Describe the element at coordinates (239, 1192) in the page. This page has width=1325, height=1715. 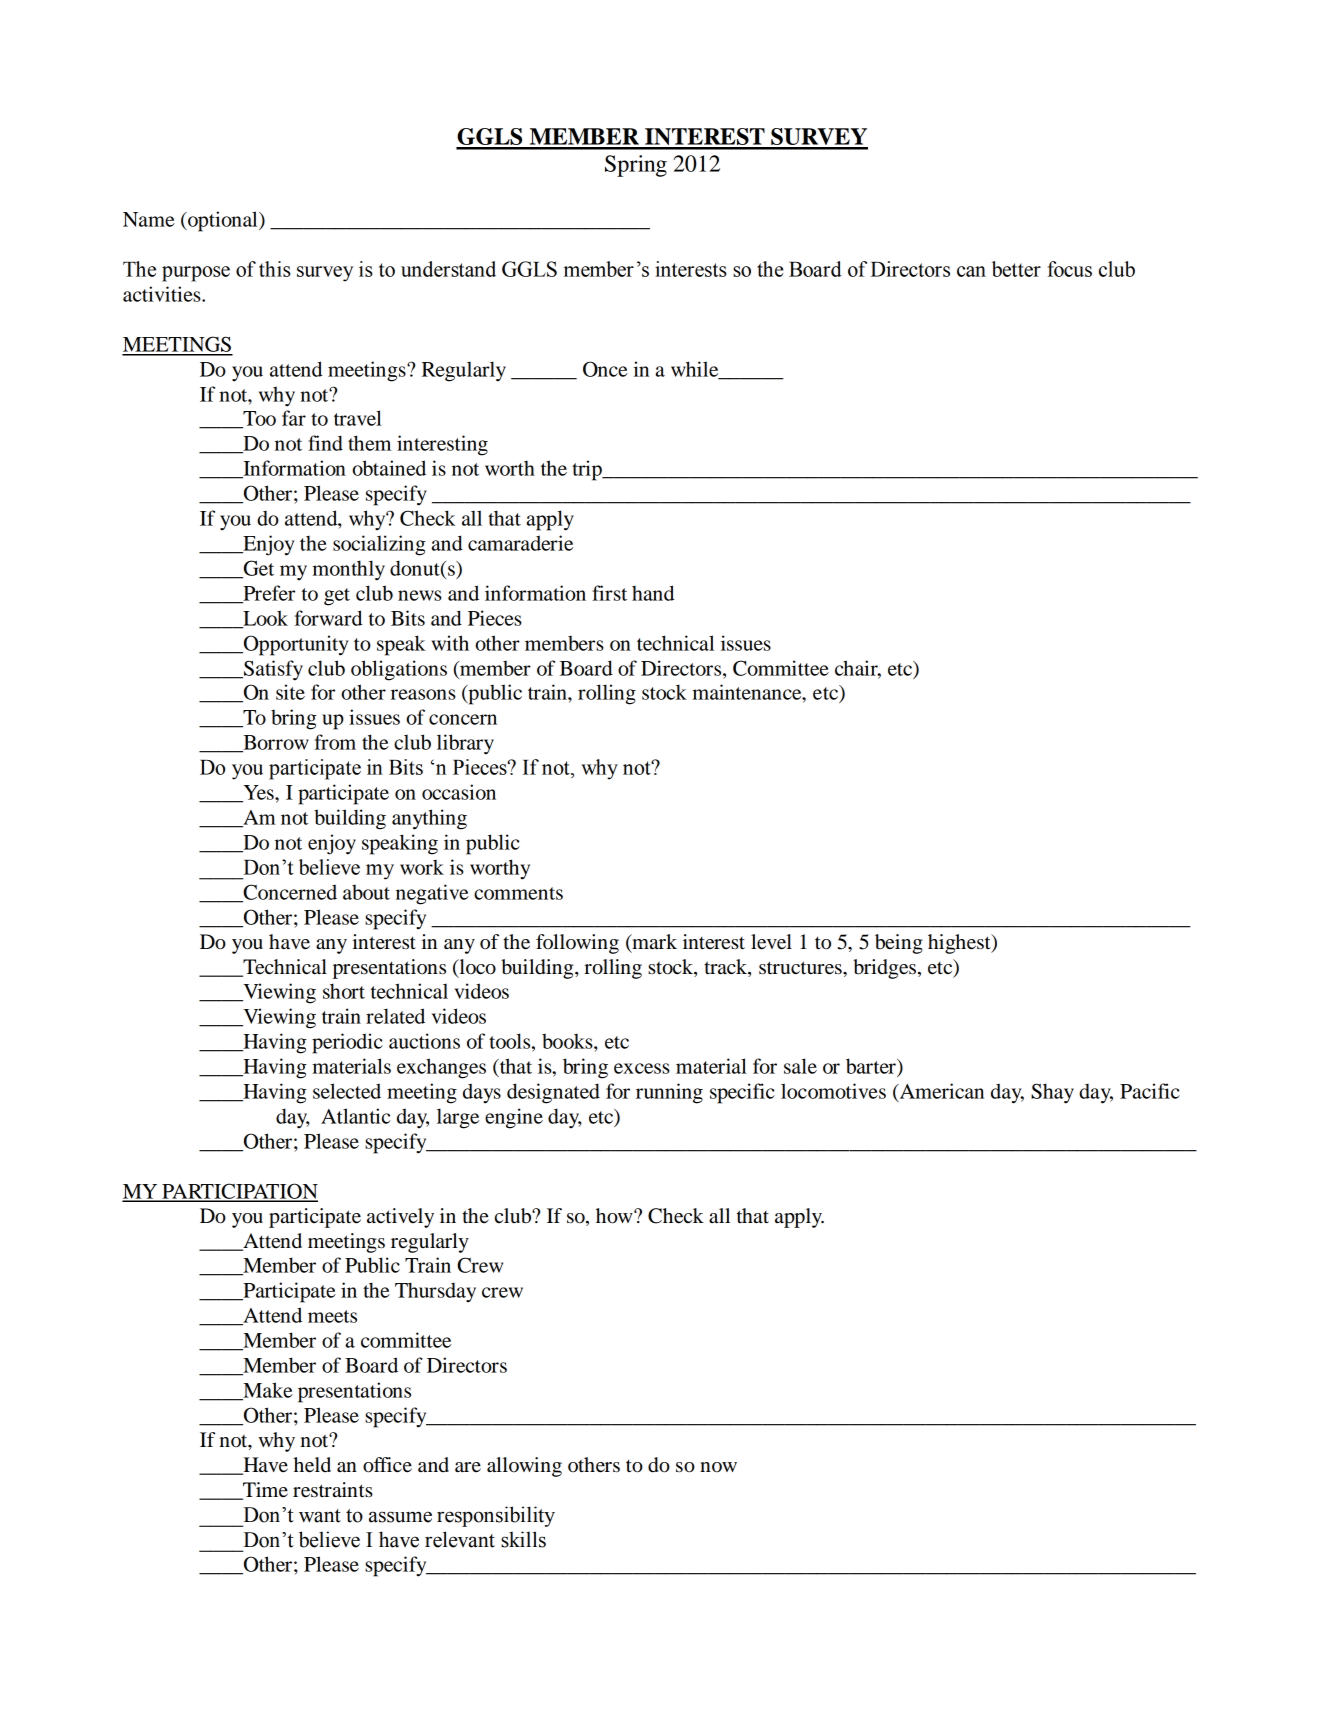
I see `PARTICIPATION` at that location.
